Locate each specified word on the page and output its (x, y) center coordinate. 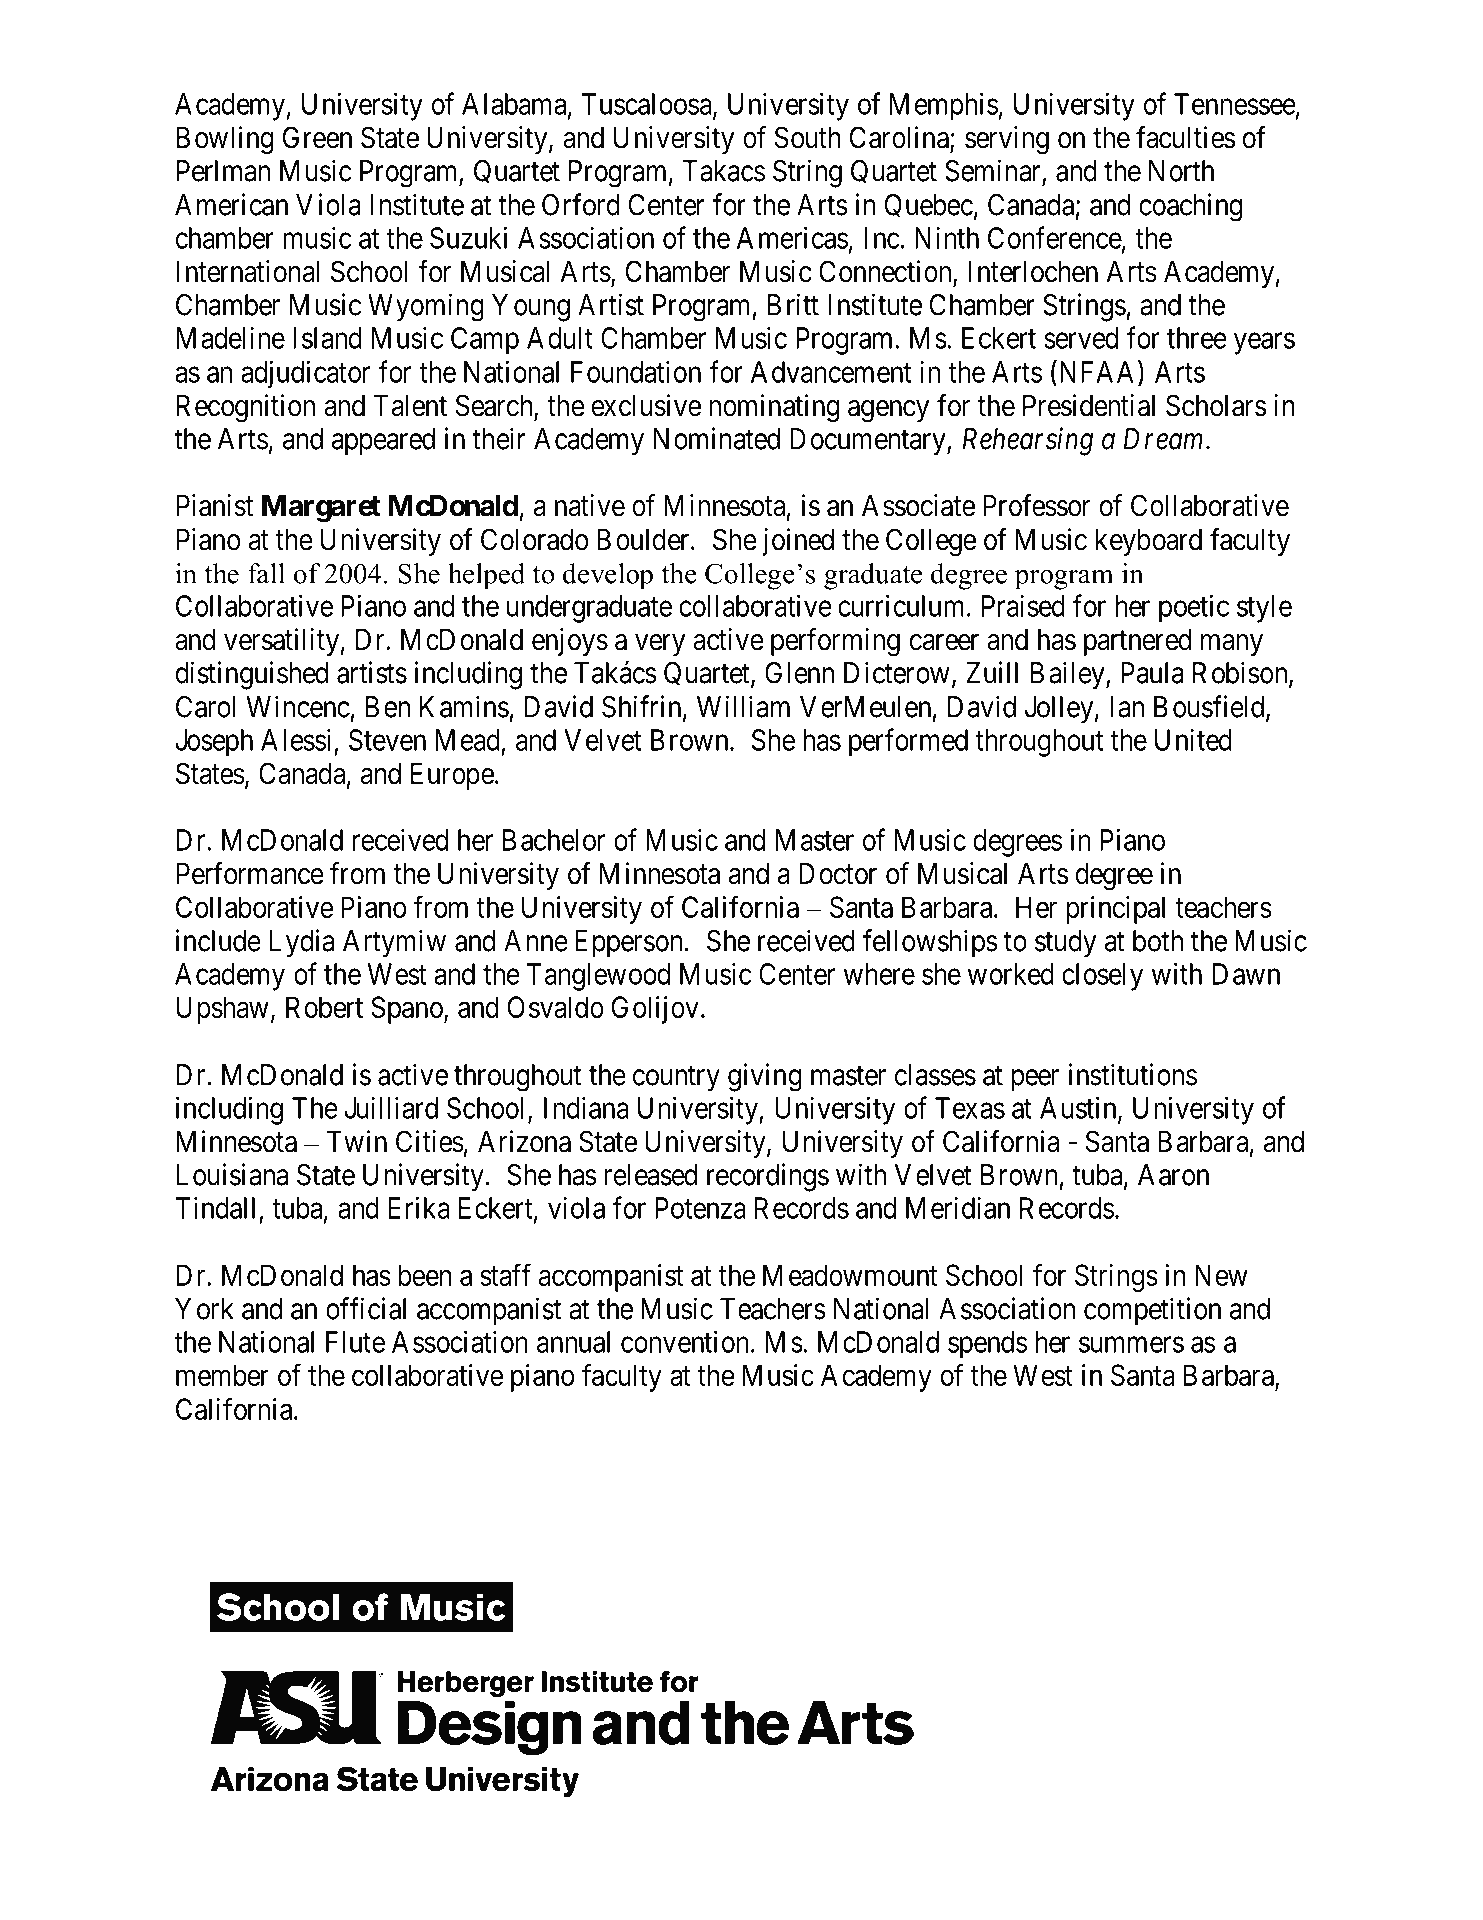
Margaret (321, 509)
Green (317, 137)
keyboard (1149, 542)
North (1181, 171)
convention (686, 1341)
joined (798, 542)
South (808, 137)
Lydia (301, 943)
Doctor (838, 874)
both (1158, 941)
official (366, 1308)
